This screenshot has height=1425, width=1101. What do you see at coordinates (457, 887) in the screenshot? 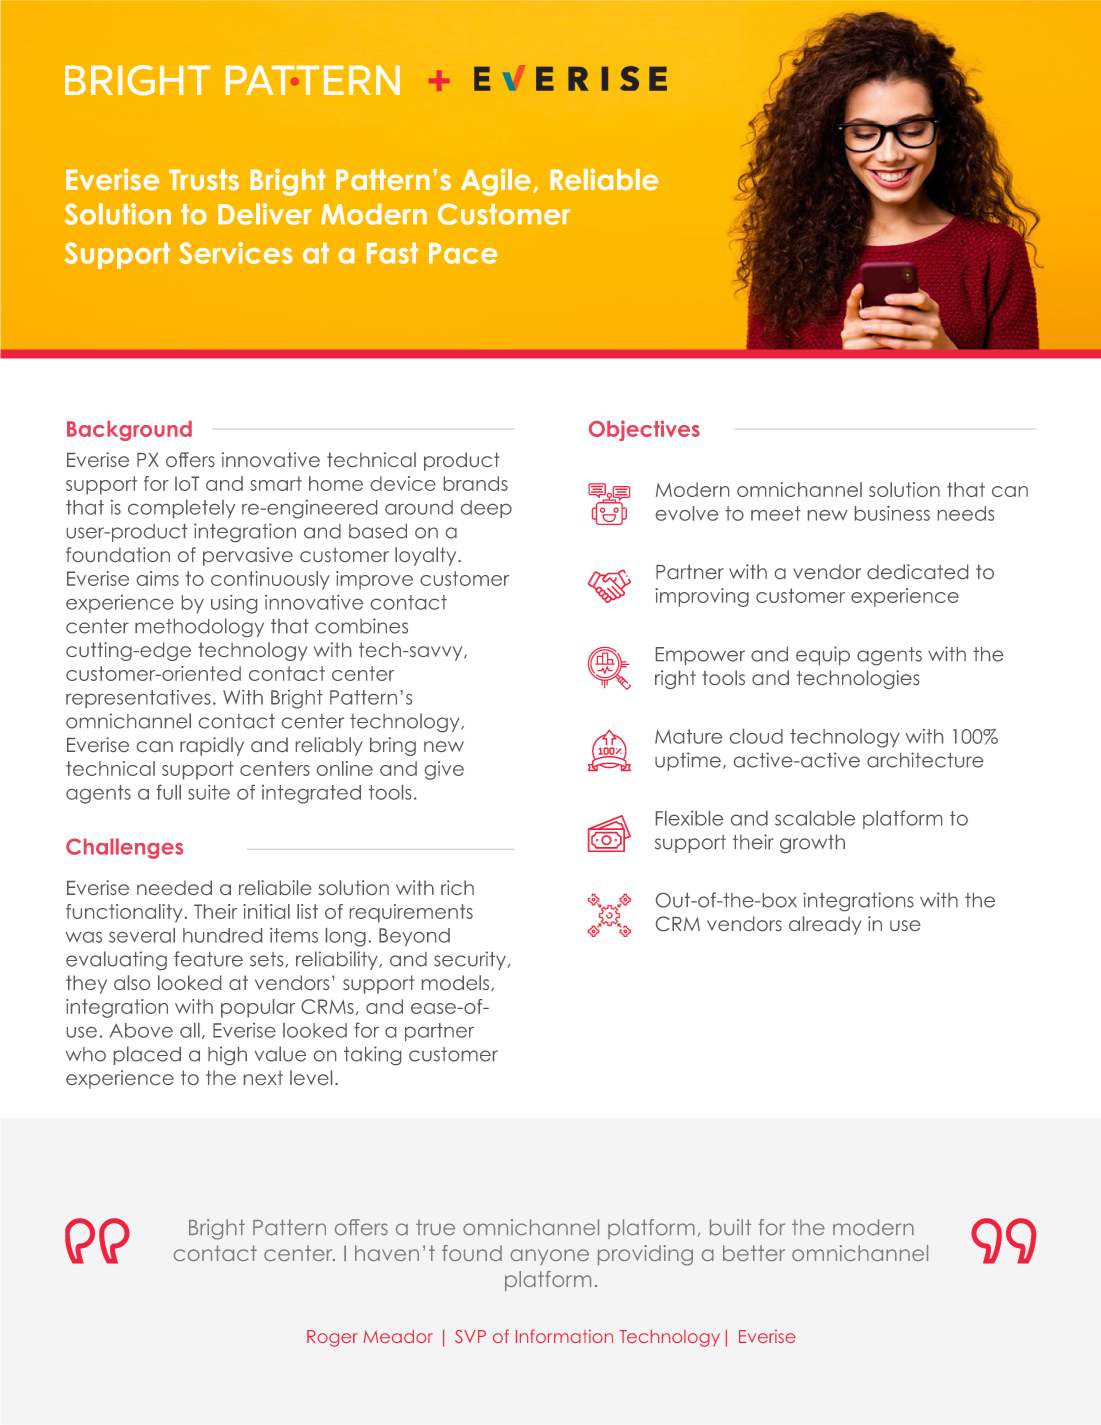
I see `rich` at bounding box center [457, 887].
